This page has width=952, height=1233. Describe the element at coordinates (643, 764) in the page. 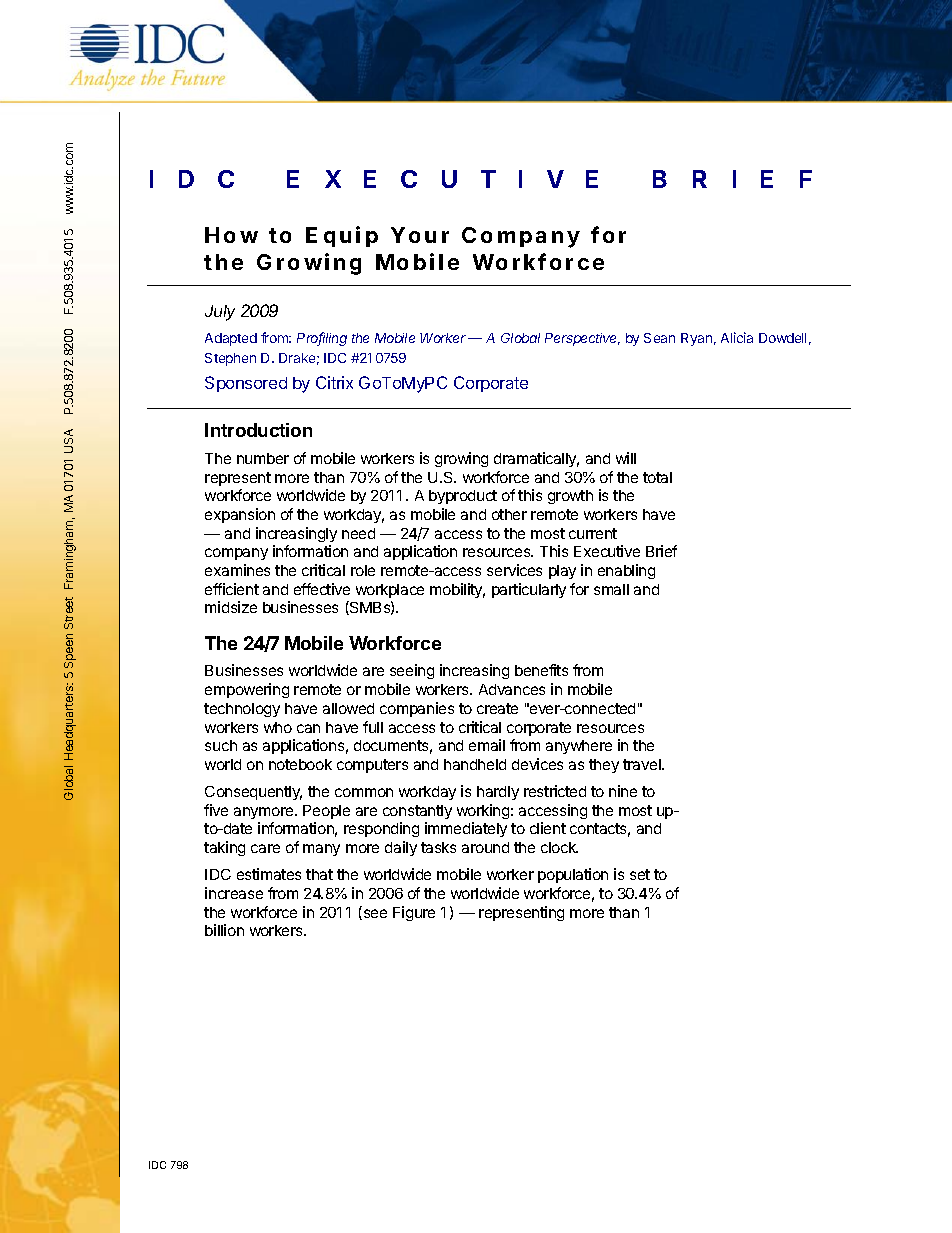

I see `travel` at that location.
